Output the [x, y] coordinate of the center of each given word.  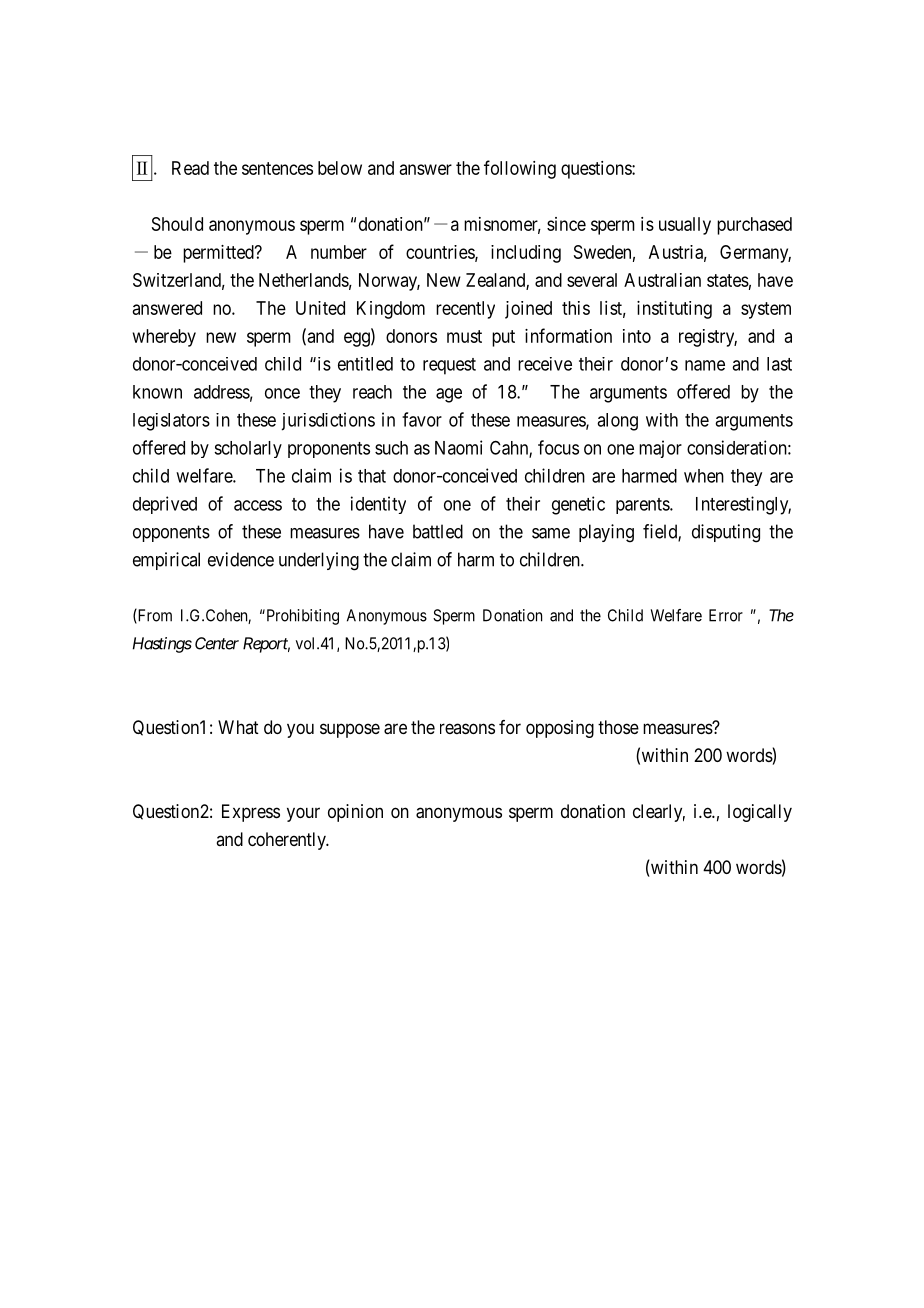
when [704, 476]
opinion [355, 813]
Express [251, 813]
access [258, 505]
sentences [277, 168]
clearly [659, 813]
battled [438, 531]
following [520, 169]
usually [685, 226]
